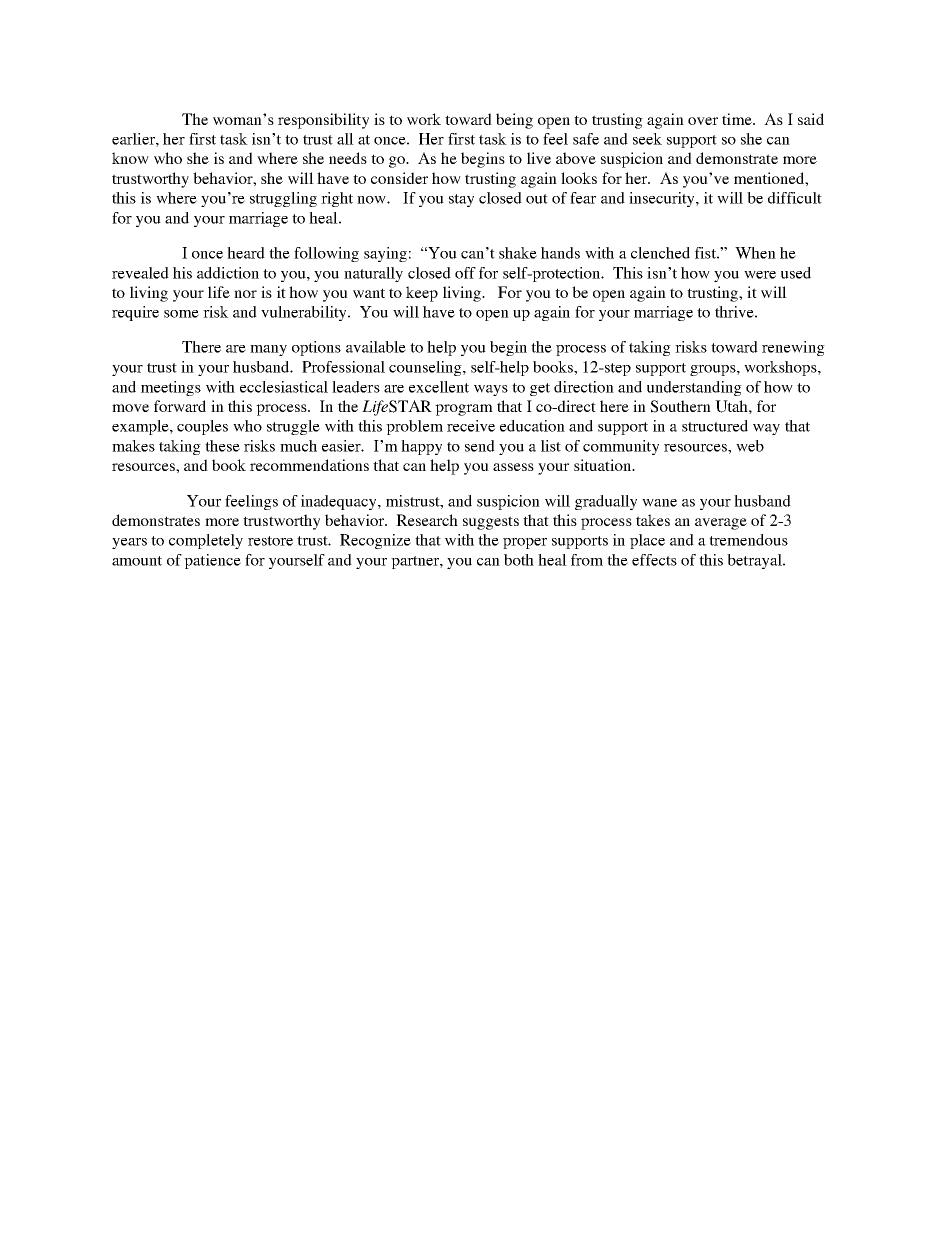 Image resolution: width=952 pixels, height=1233 pixels. Describe the element at coordinates (246, 253) in the screenshot. I see `heard` at that location.
